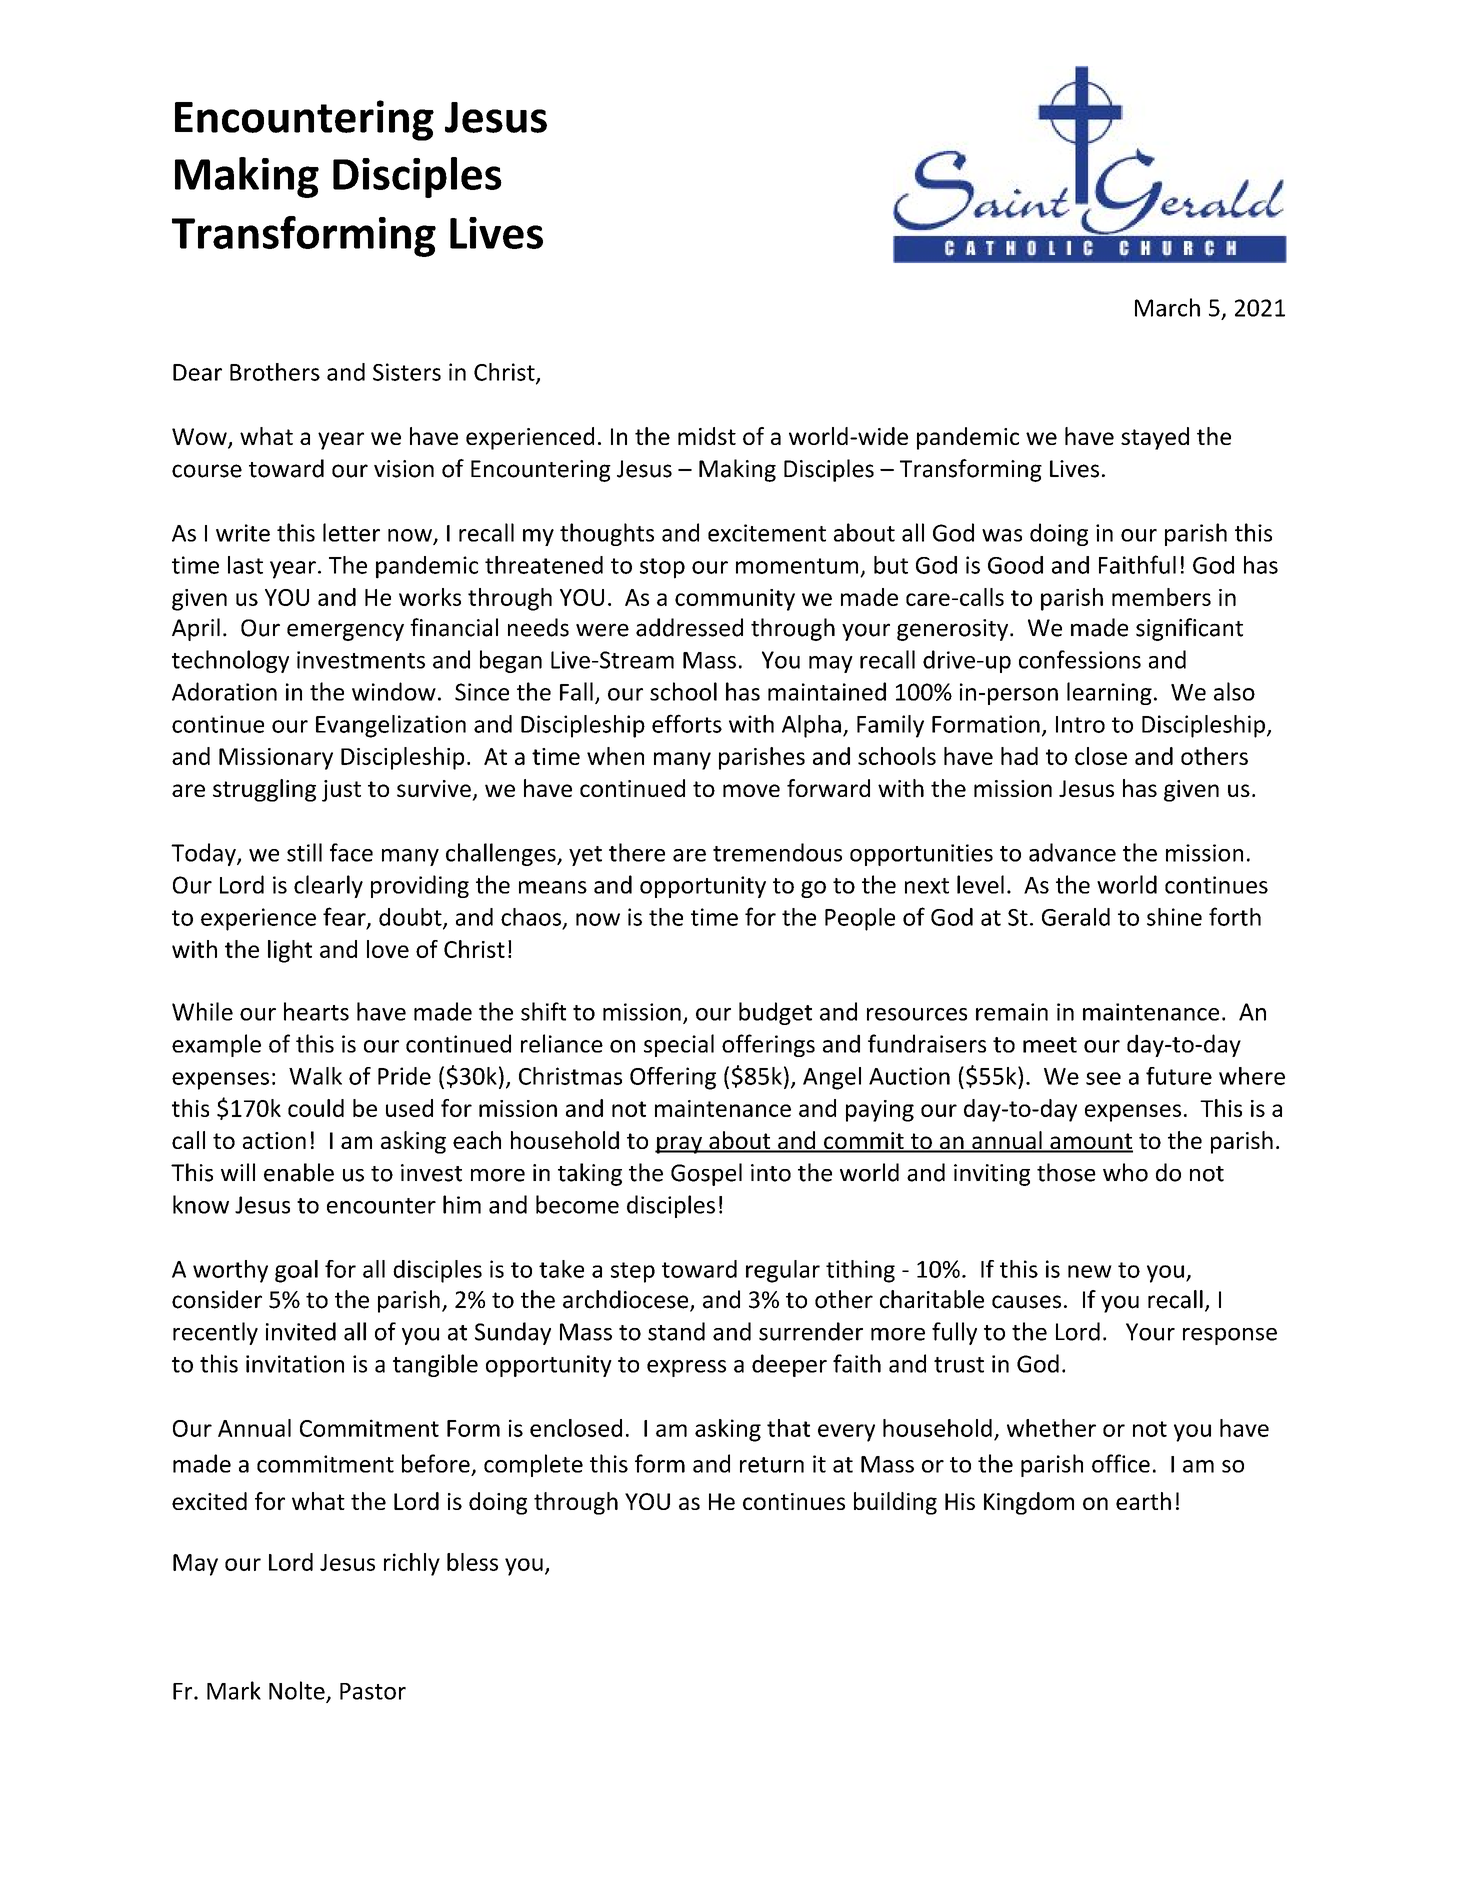  Describe the element at coordinates (316, 1011) in the page. I see `hearts` at that location.
